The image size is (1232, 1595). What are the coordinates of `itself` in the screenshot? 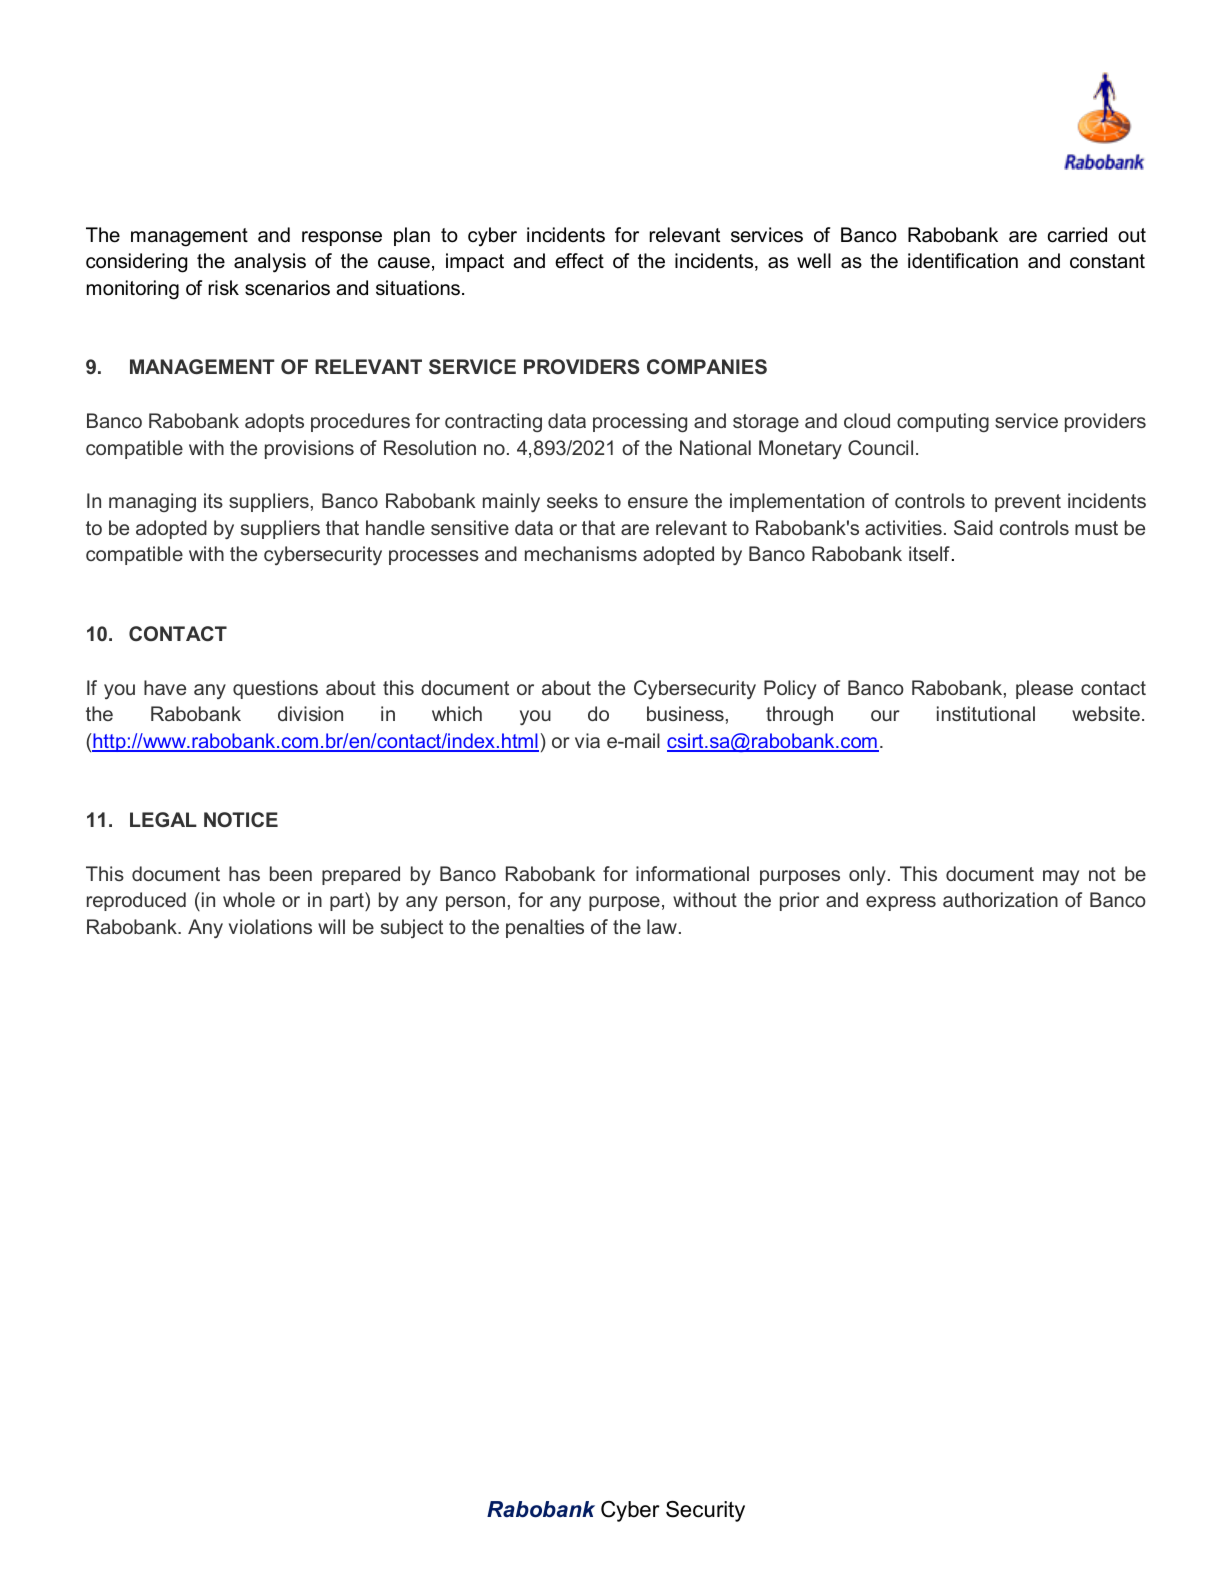 It's located at (929, 553).
